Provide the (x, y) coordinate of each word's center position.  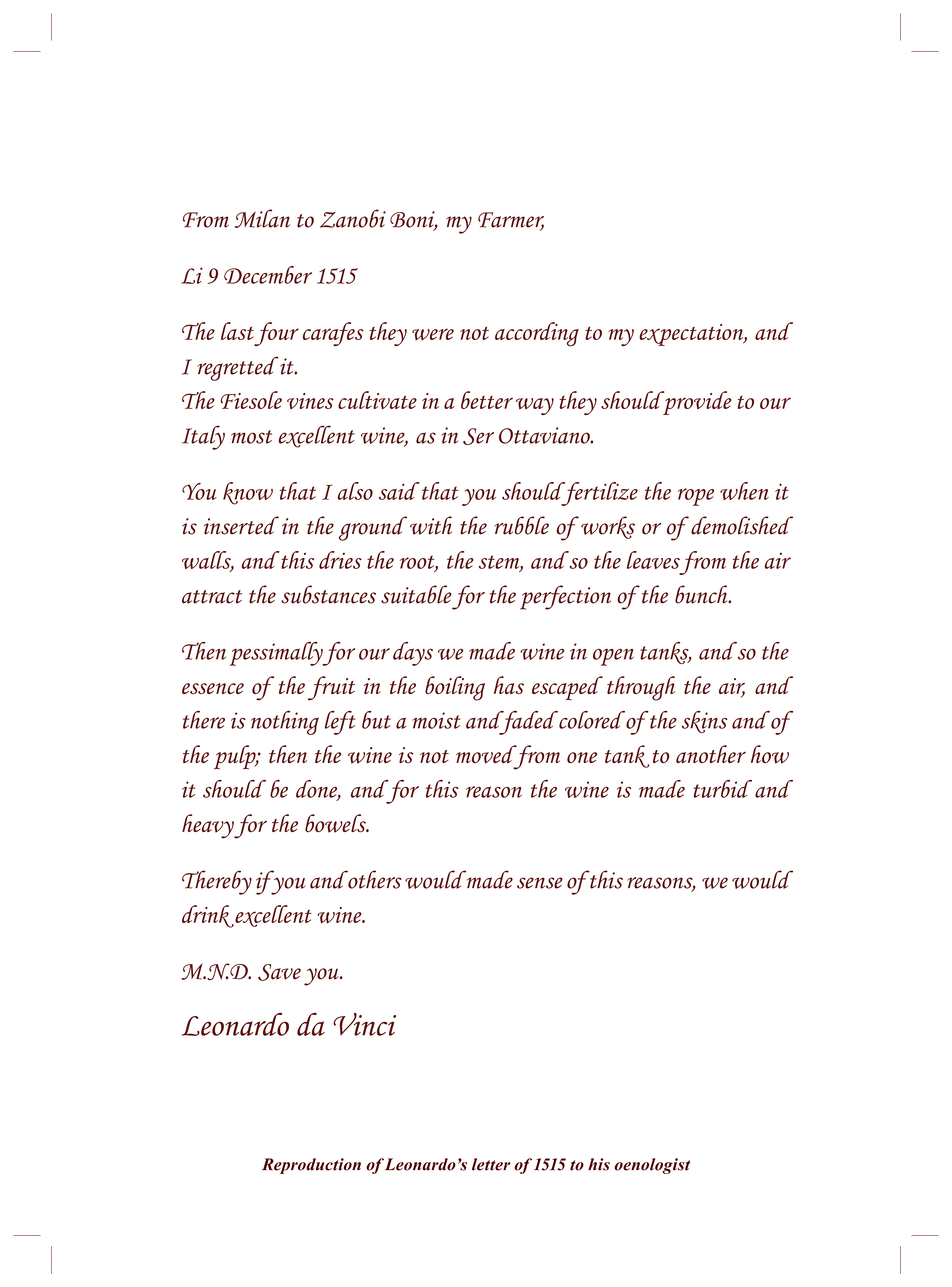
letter (491, 1164)
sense (540, 883)
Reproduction (311, 1166)
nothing (285, 723)
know (248, 493)
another (711, 754)
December (268, 275)
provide (696, 403)
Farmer (511, 221)
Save (279, 972)
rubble (521, 525)
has (509, 685)
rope (696, 497)
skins (705, 722)
